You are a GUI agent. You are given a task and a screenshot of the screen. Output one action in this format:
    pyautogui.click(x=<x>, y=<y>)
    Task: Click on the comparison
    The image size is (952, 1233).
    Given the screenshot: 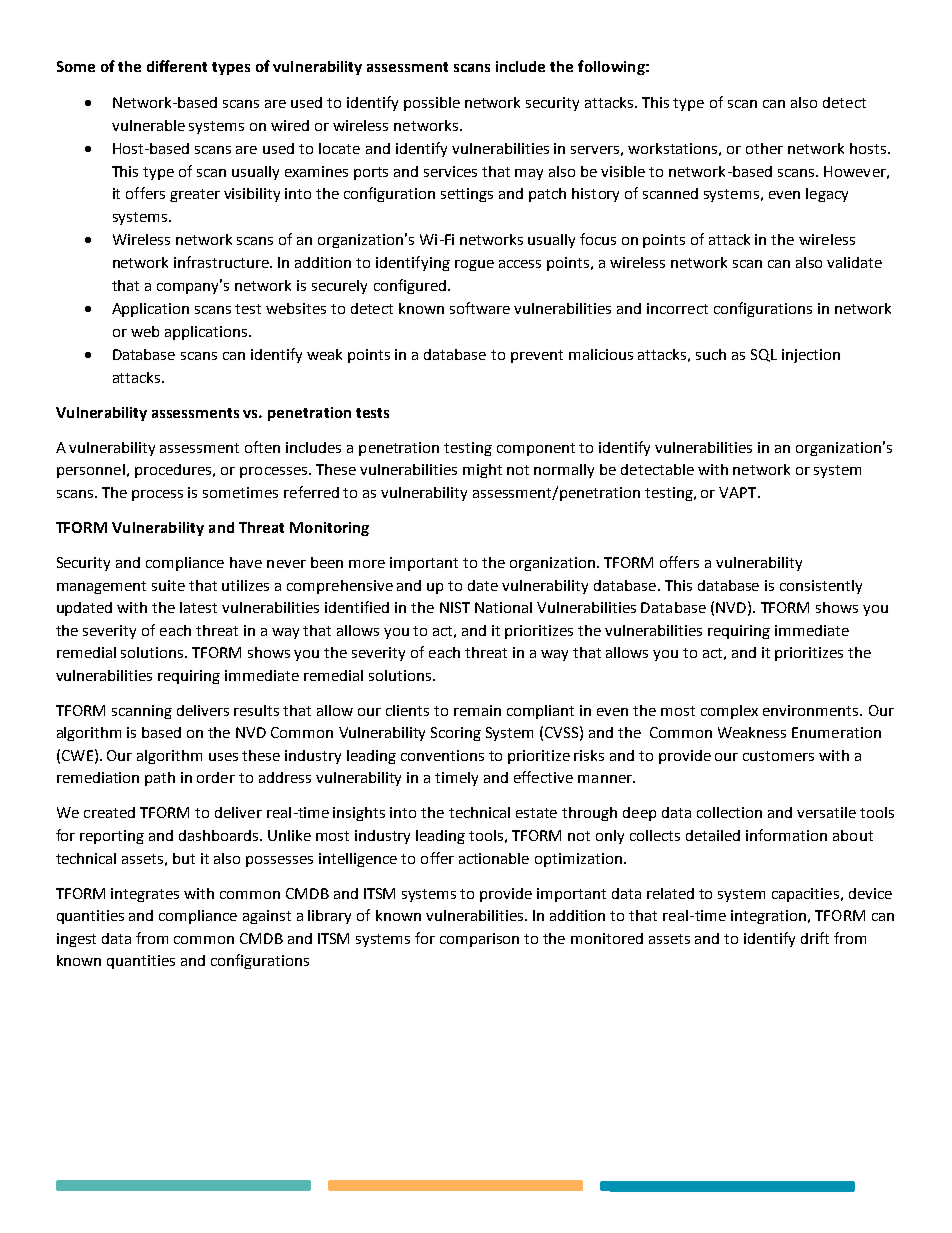 What is the action you would take?
    pyautogui.click(x=479, y=940)
